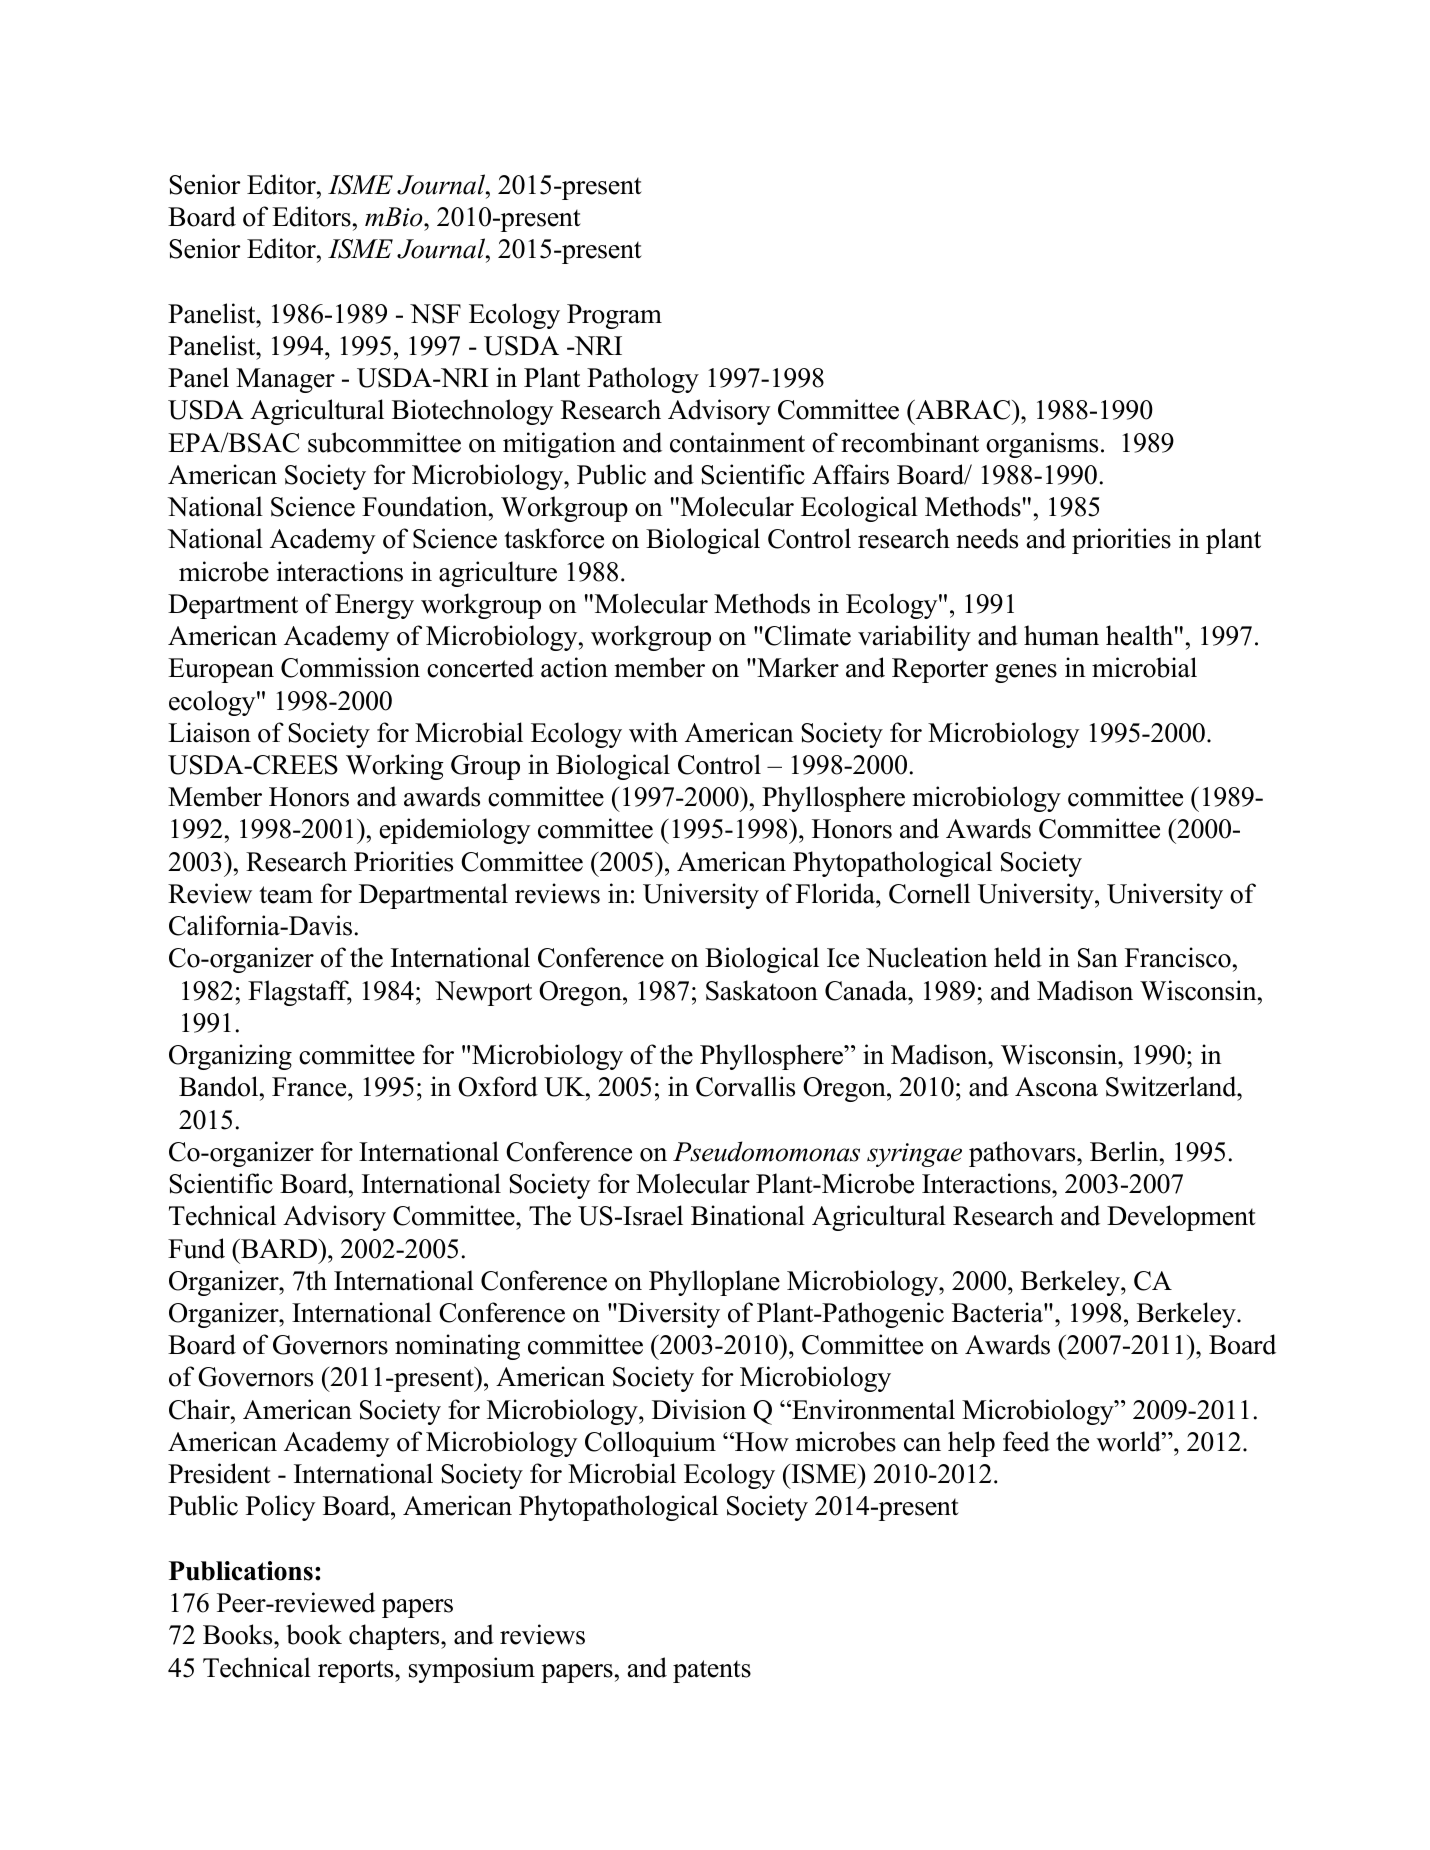 This screenshot has height=1850, width=1430. What do you see at coordinates (310, 1087) in the screenshot?
I see `France` at bounding box center [310, 1087].
